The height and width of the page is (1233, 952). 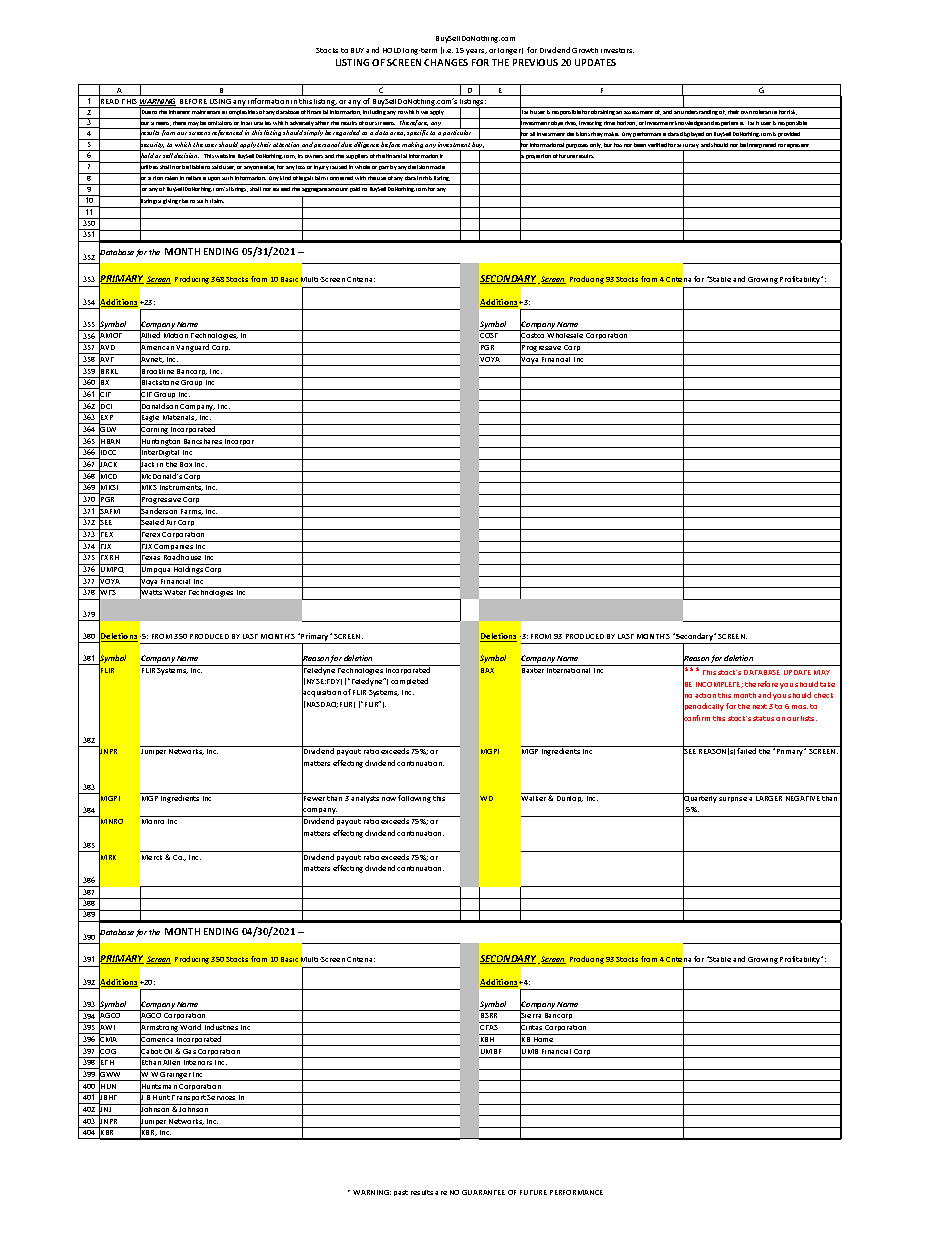 I want to click on International, so click(x=569, y=669).
